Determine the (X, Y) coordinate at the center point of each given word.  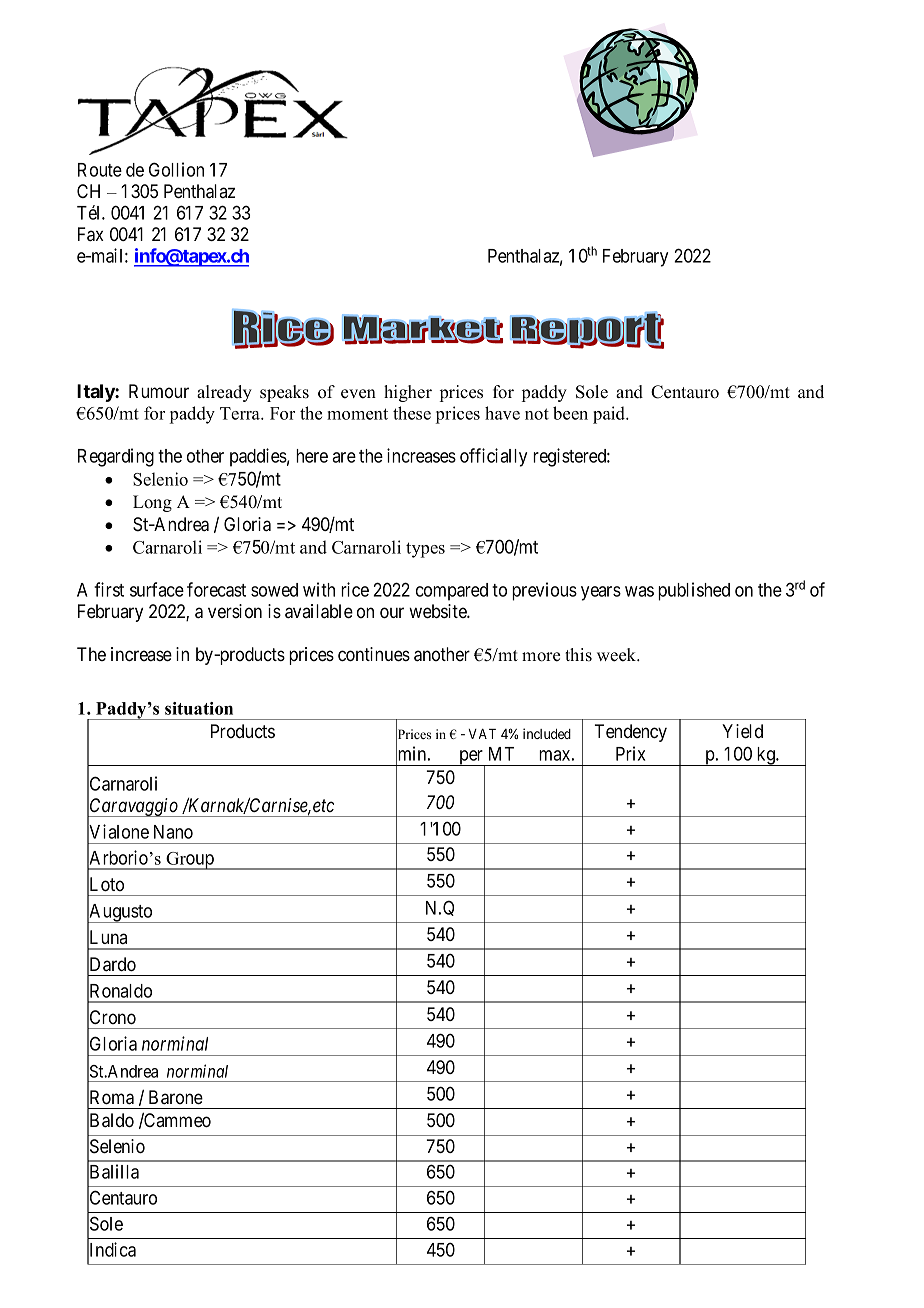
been (570, 413)
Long (152, 503)
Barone (176, 1097)
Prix (630, 753)
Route (100, 170)
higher (408, 393)
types (425, 550)
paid (610, 415)
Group (190, 861)
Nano (173, 832)
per (471, 758)
